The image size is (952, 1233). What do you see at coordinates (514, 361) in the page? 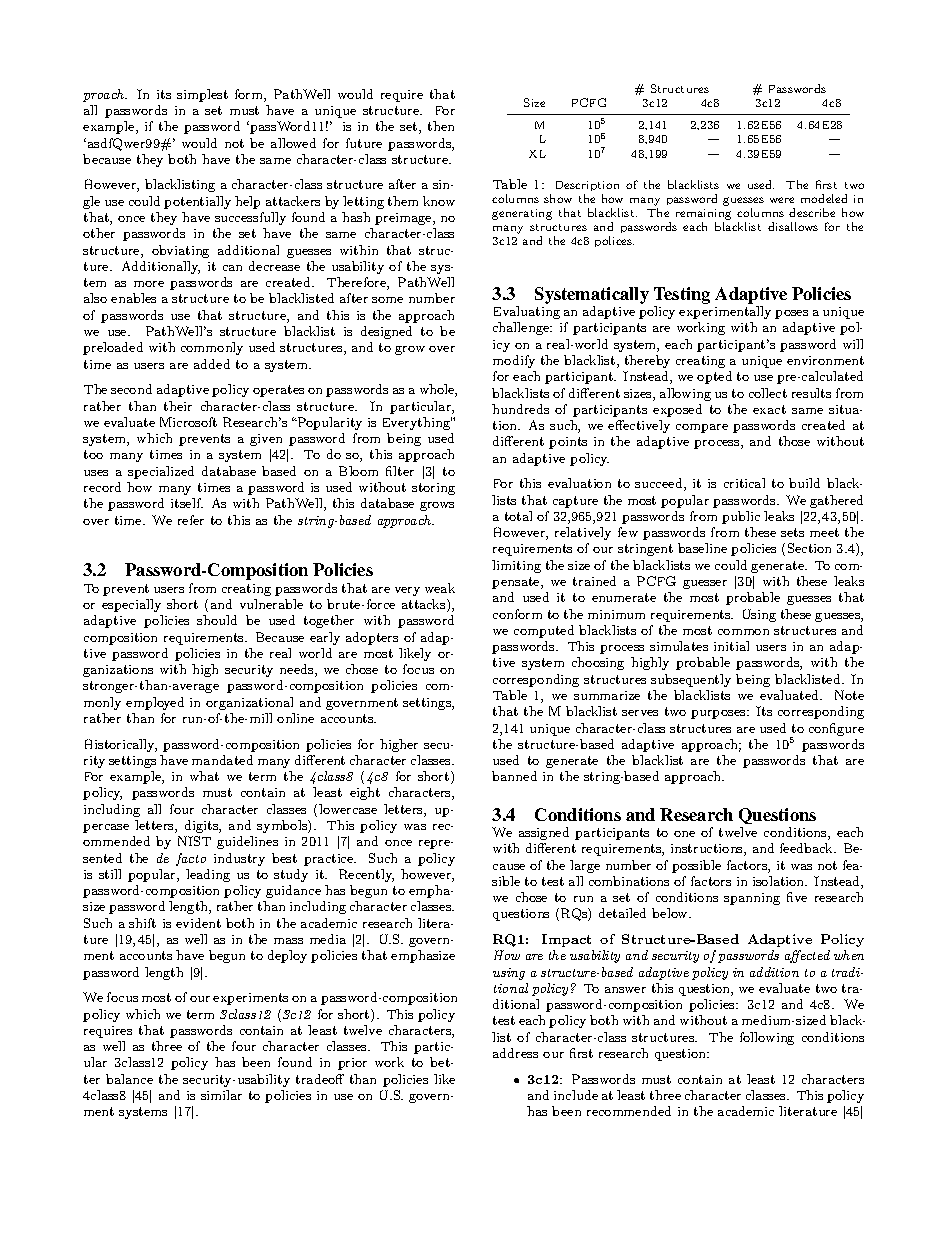
I see `modify` at bounding box center [514, 361].
